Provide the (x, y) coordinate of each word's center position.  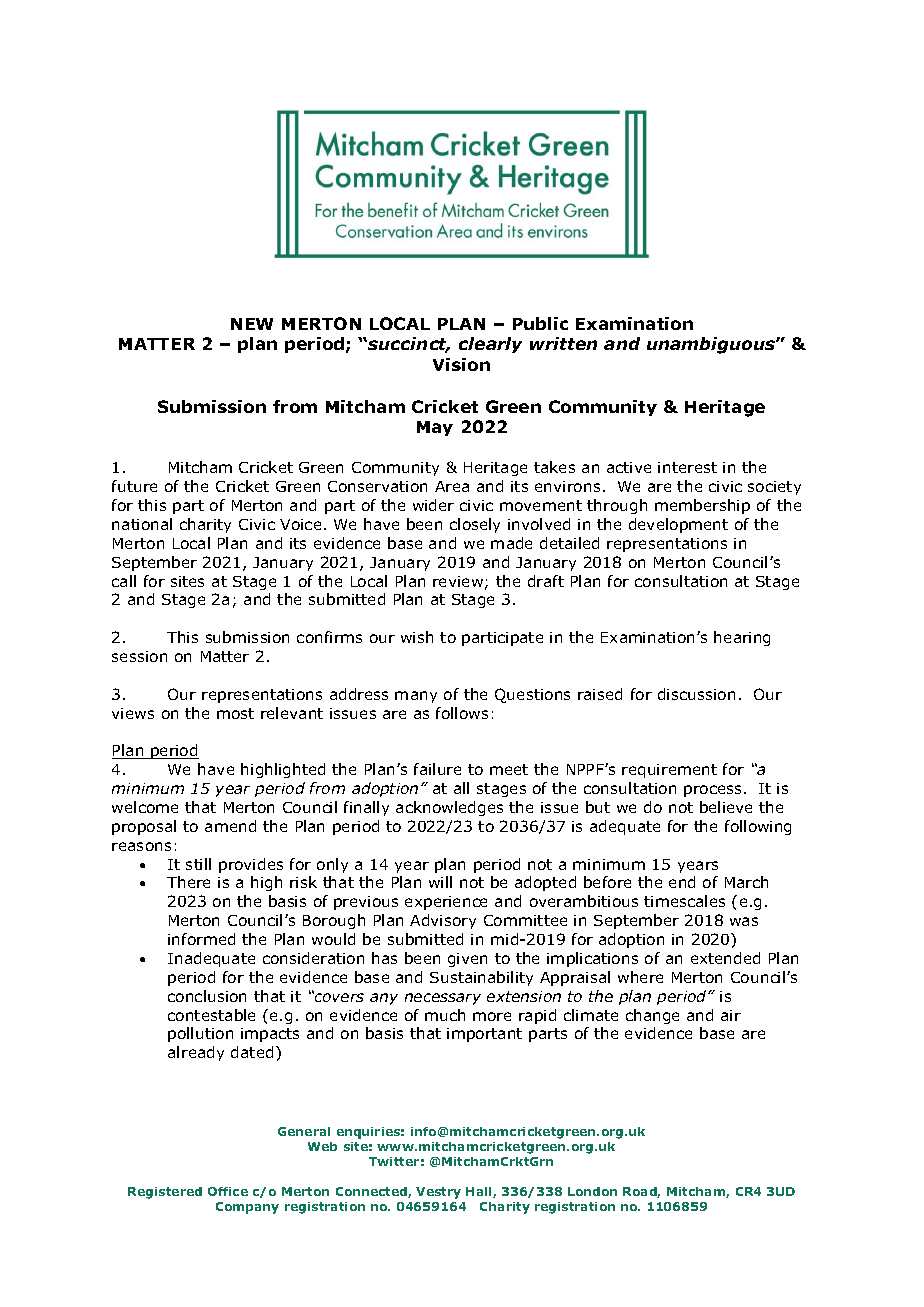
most (235, 713)
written (563, 343)
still (198, 864)
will (440, 882)
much (445, 1015)
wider (433, 505)
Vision (461, 364)
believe (726, 807)
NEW (252, 324)
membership (702, 506)
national (142, 524)
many (416, 697)
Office (228, 1191)
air (731, 1015)
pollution (200, 1034)
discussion (696, 694)
